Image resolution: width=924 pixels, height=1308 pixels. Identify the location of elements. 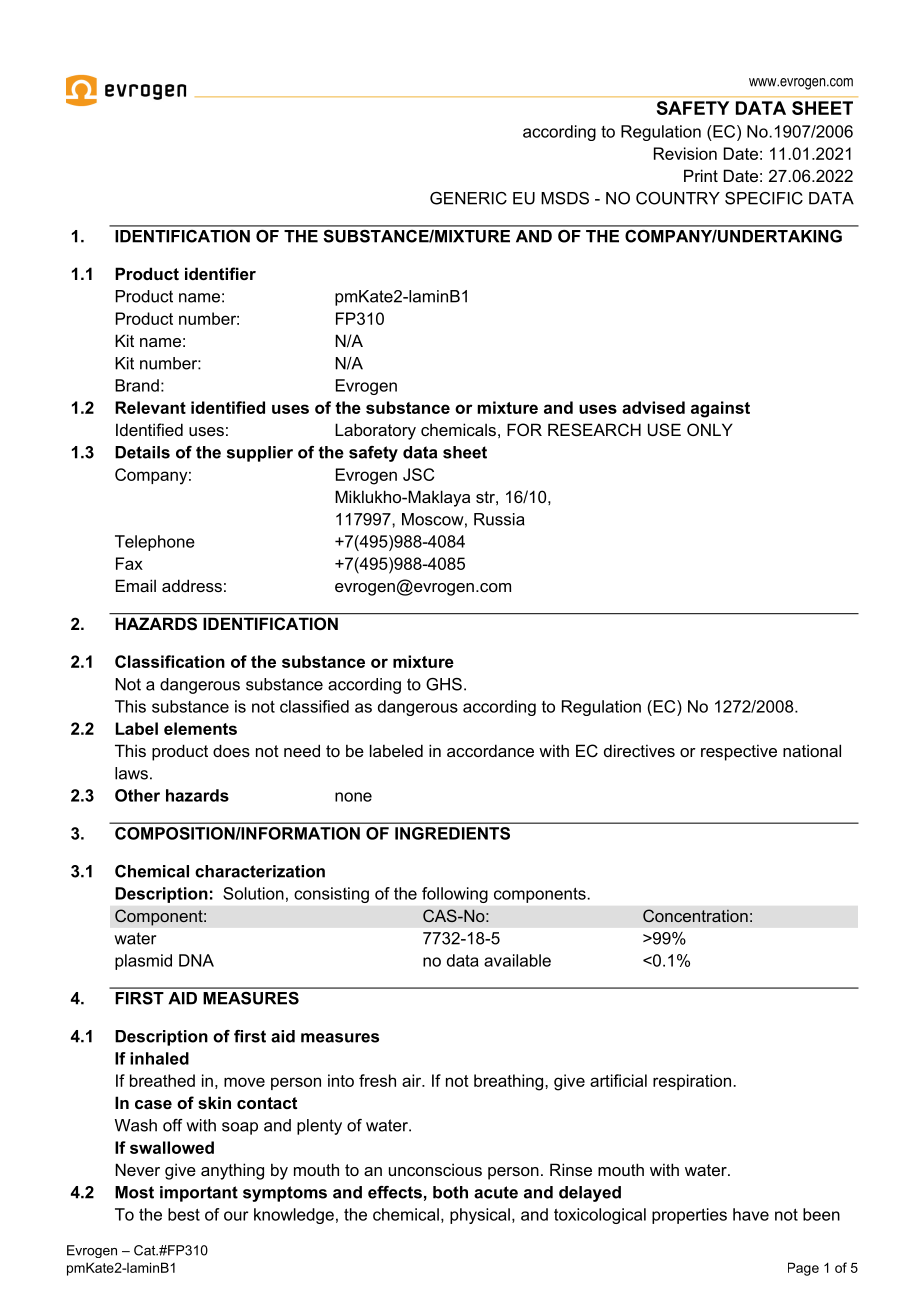
(200, 728).
